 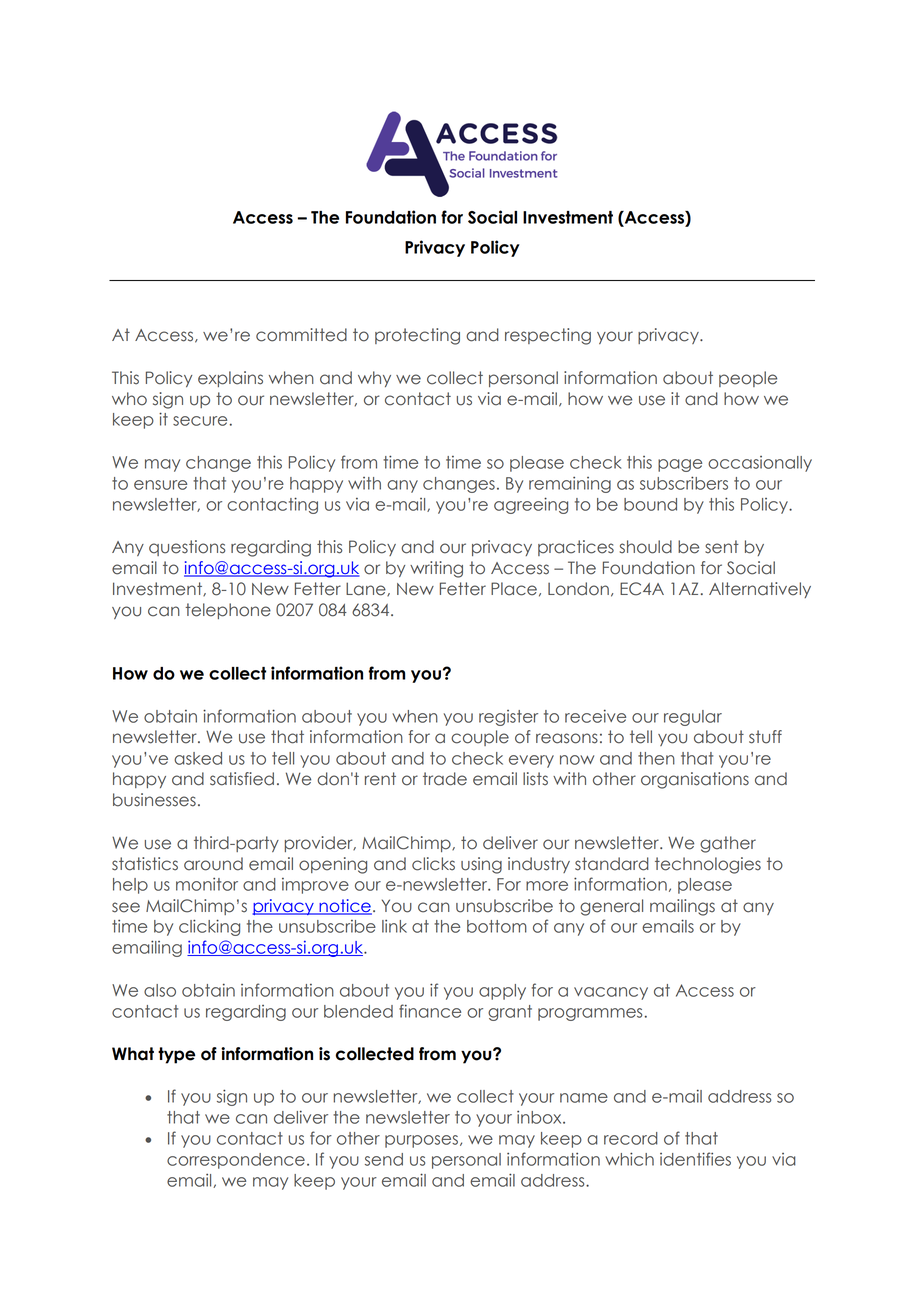 I want to click on writing, so click(x=436, y=569).
